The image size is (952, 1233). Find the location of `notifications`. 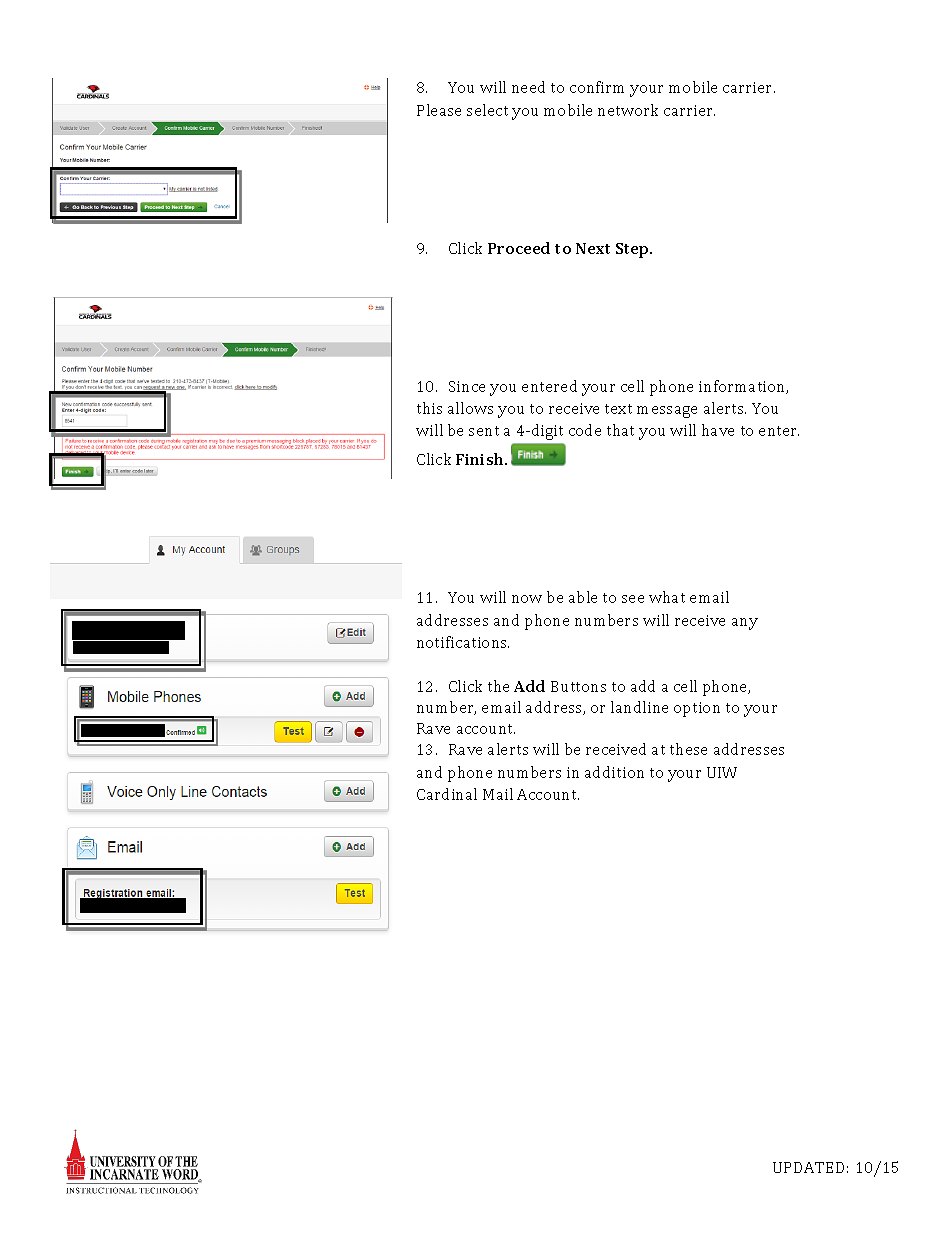

notifications is located at coordinates (463, 642).
